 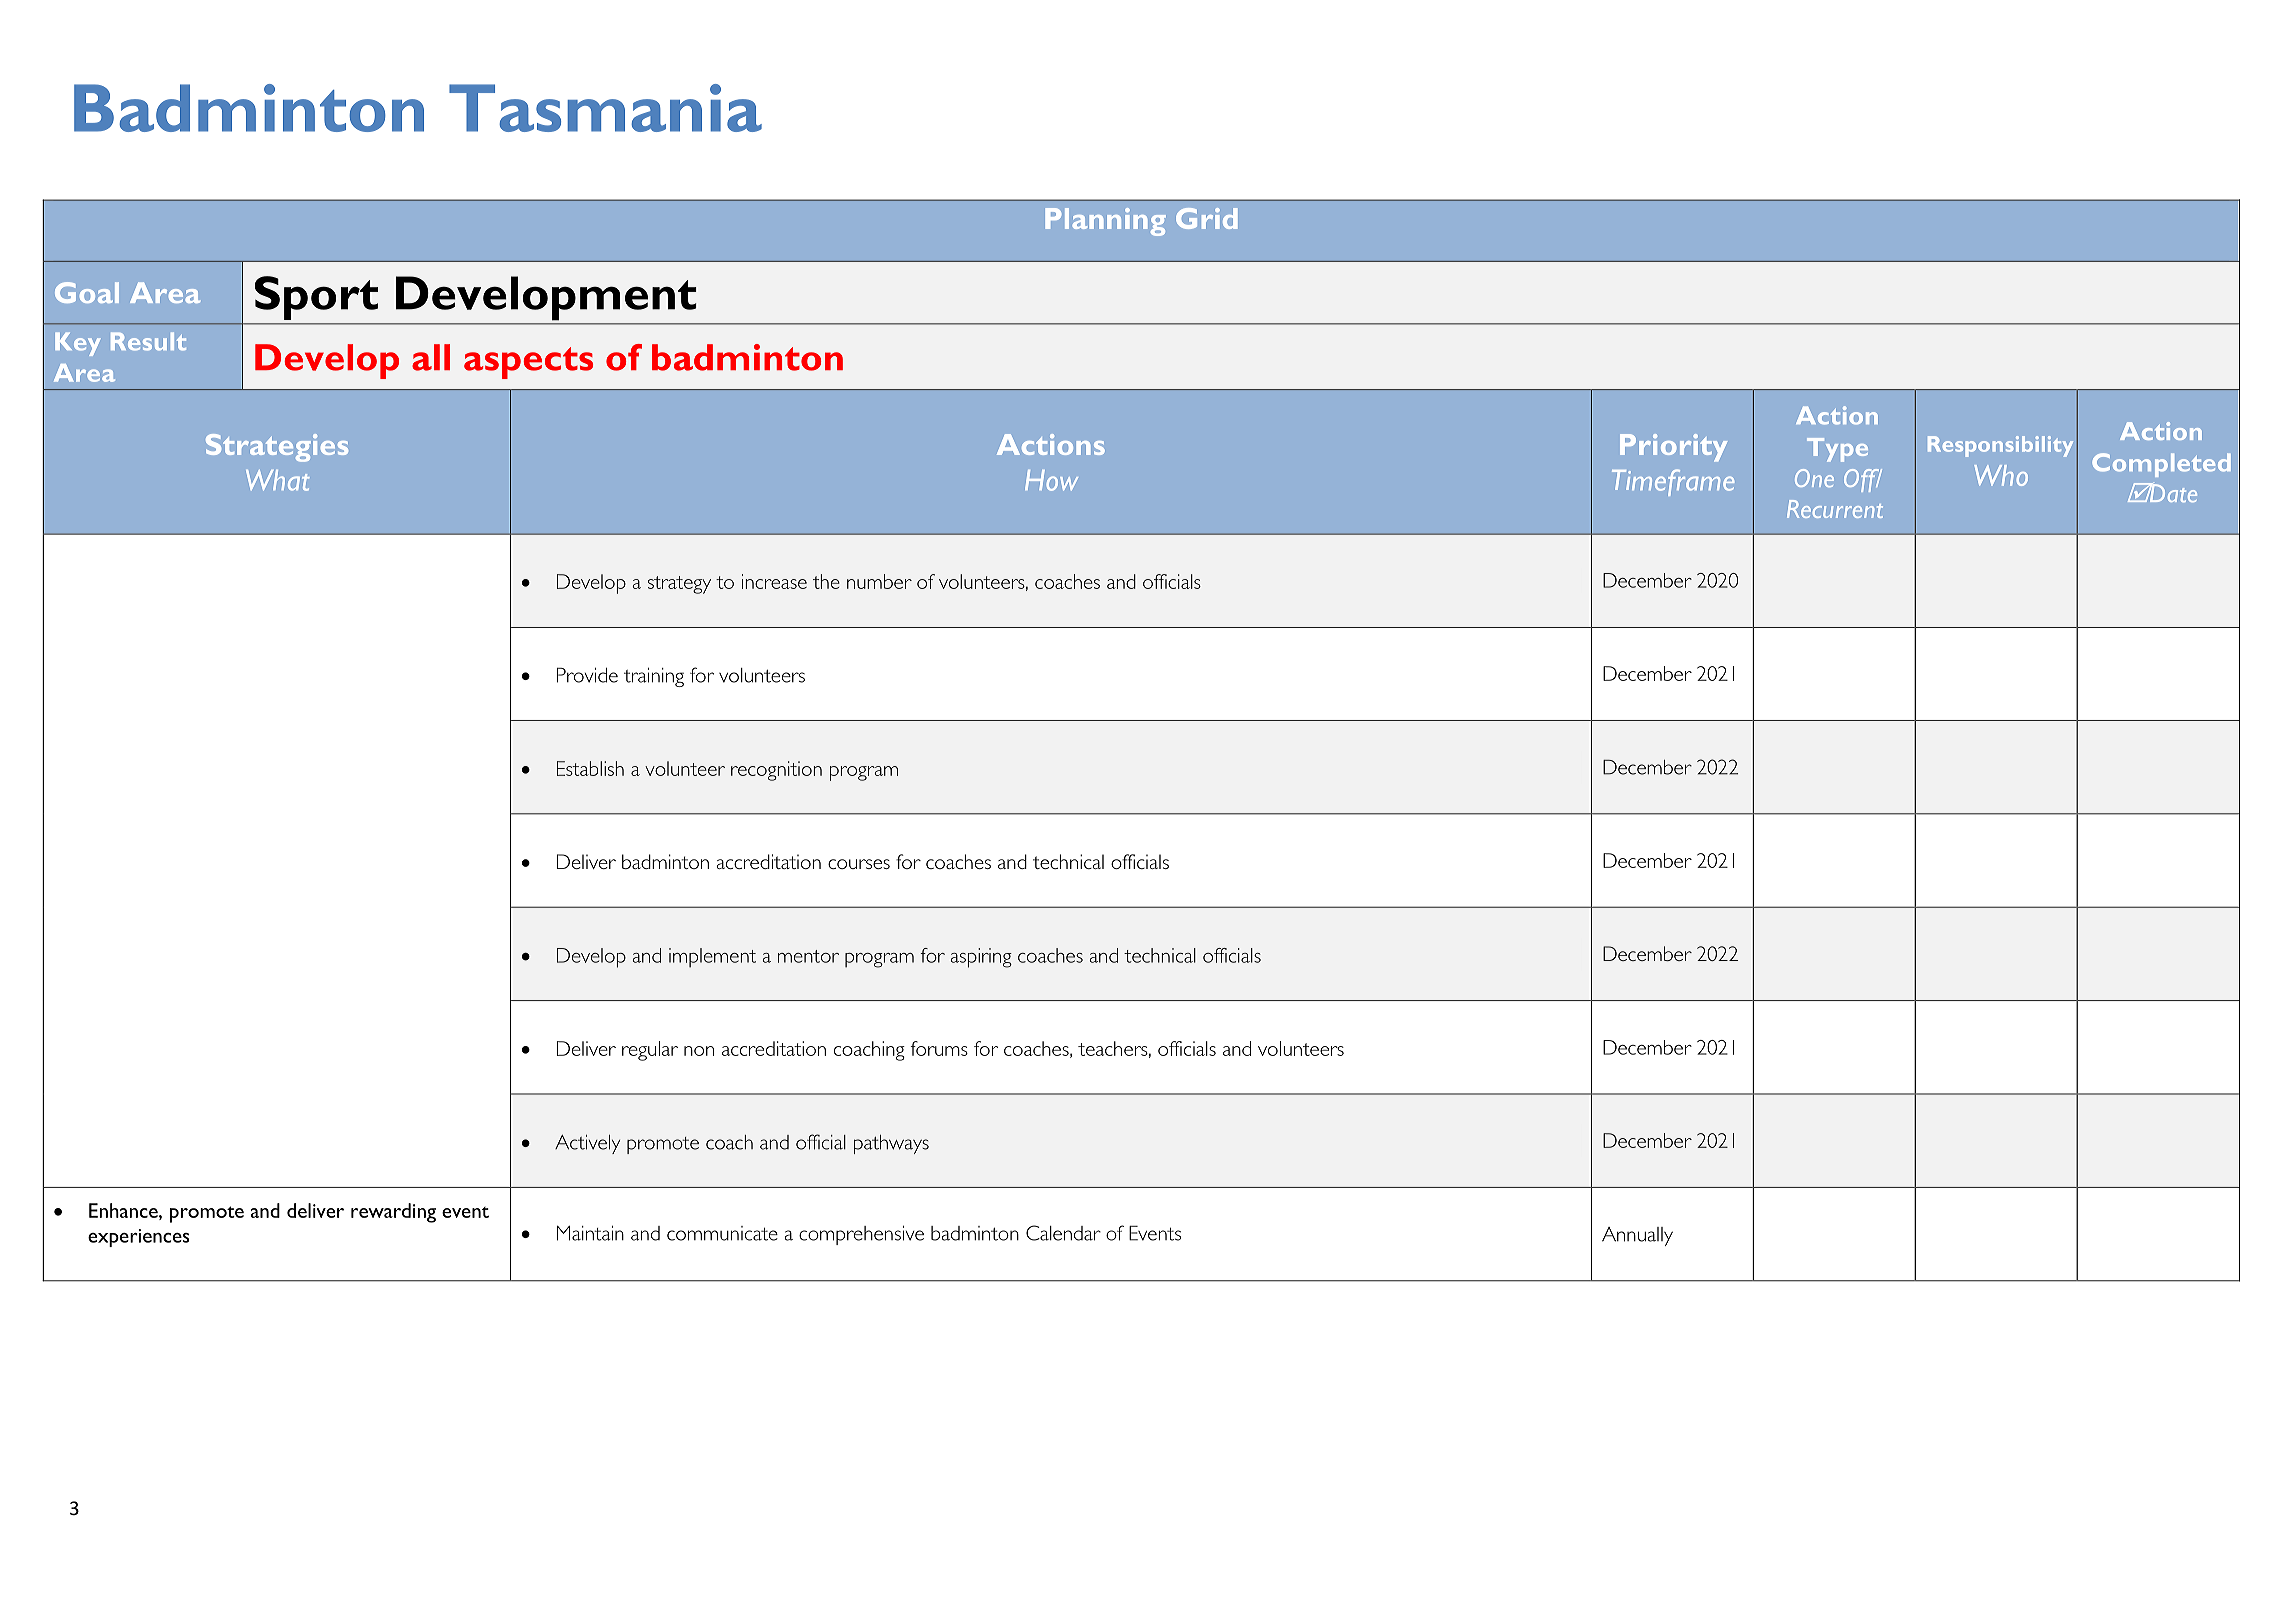 I want to click on comprehensive, so click(x=861, y=1235).
